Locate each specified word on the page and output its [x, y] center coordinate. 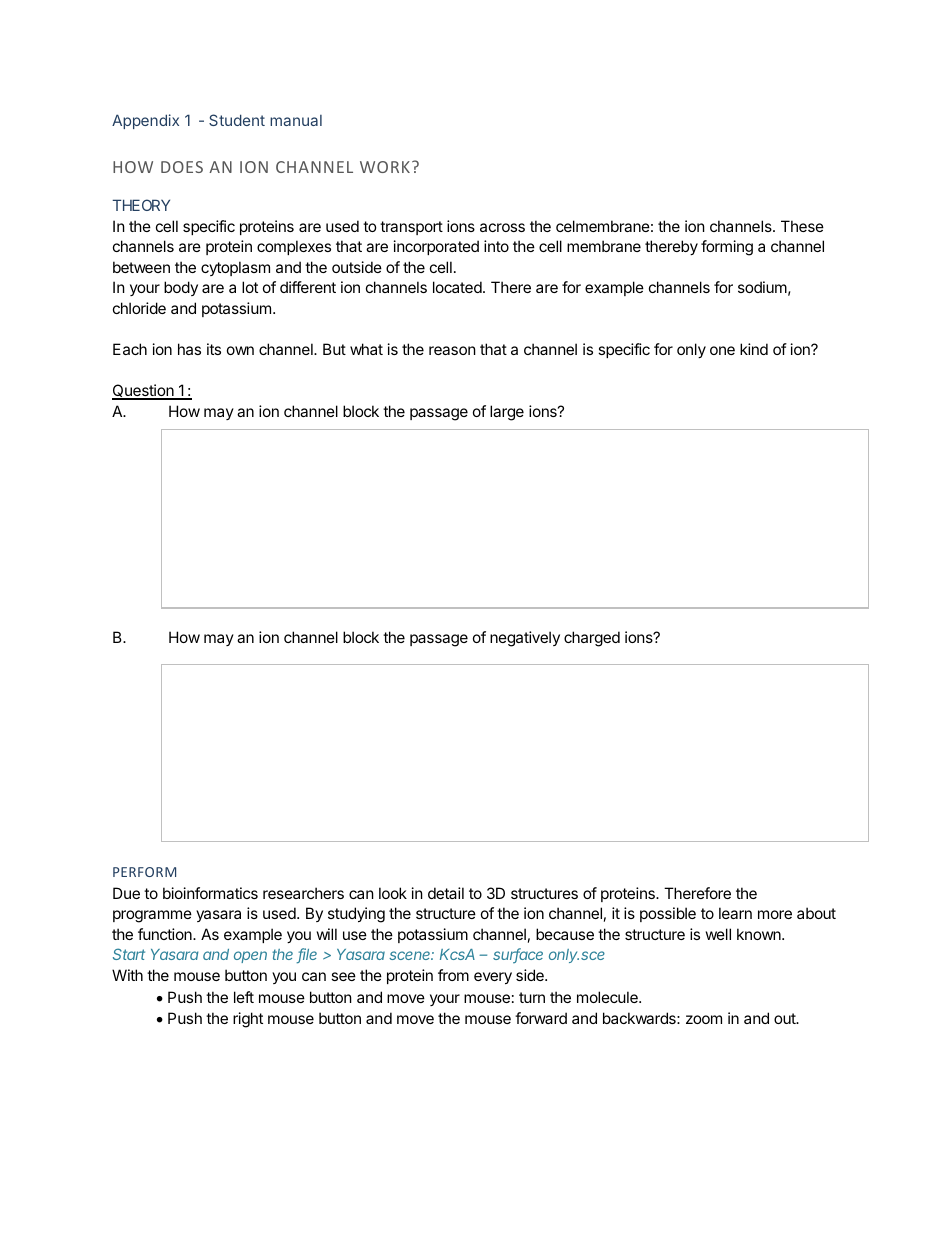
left [244, 997]
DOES [182, 167]
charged [592, 639]
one [722, 350]
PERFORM [144, 872]
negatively [525, 639]
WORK [385, 167]
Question [144, 392]
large [507, 413]
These [802, 226]
